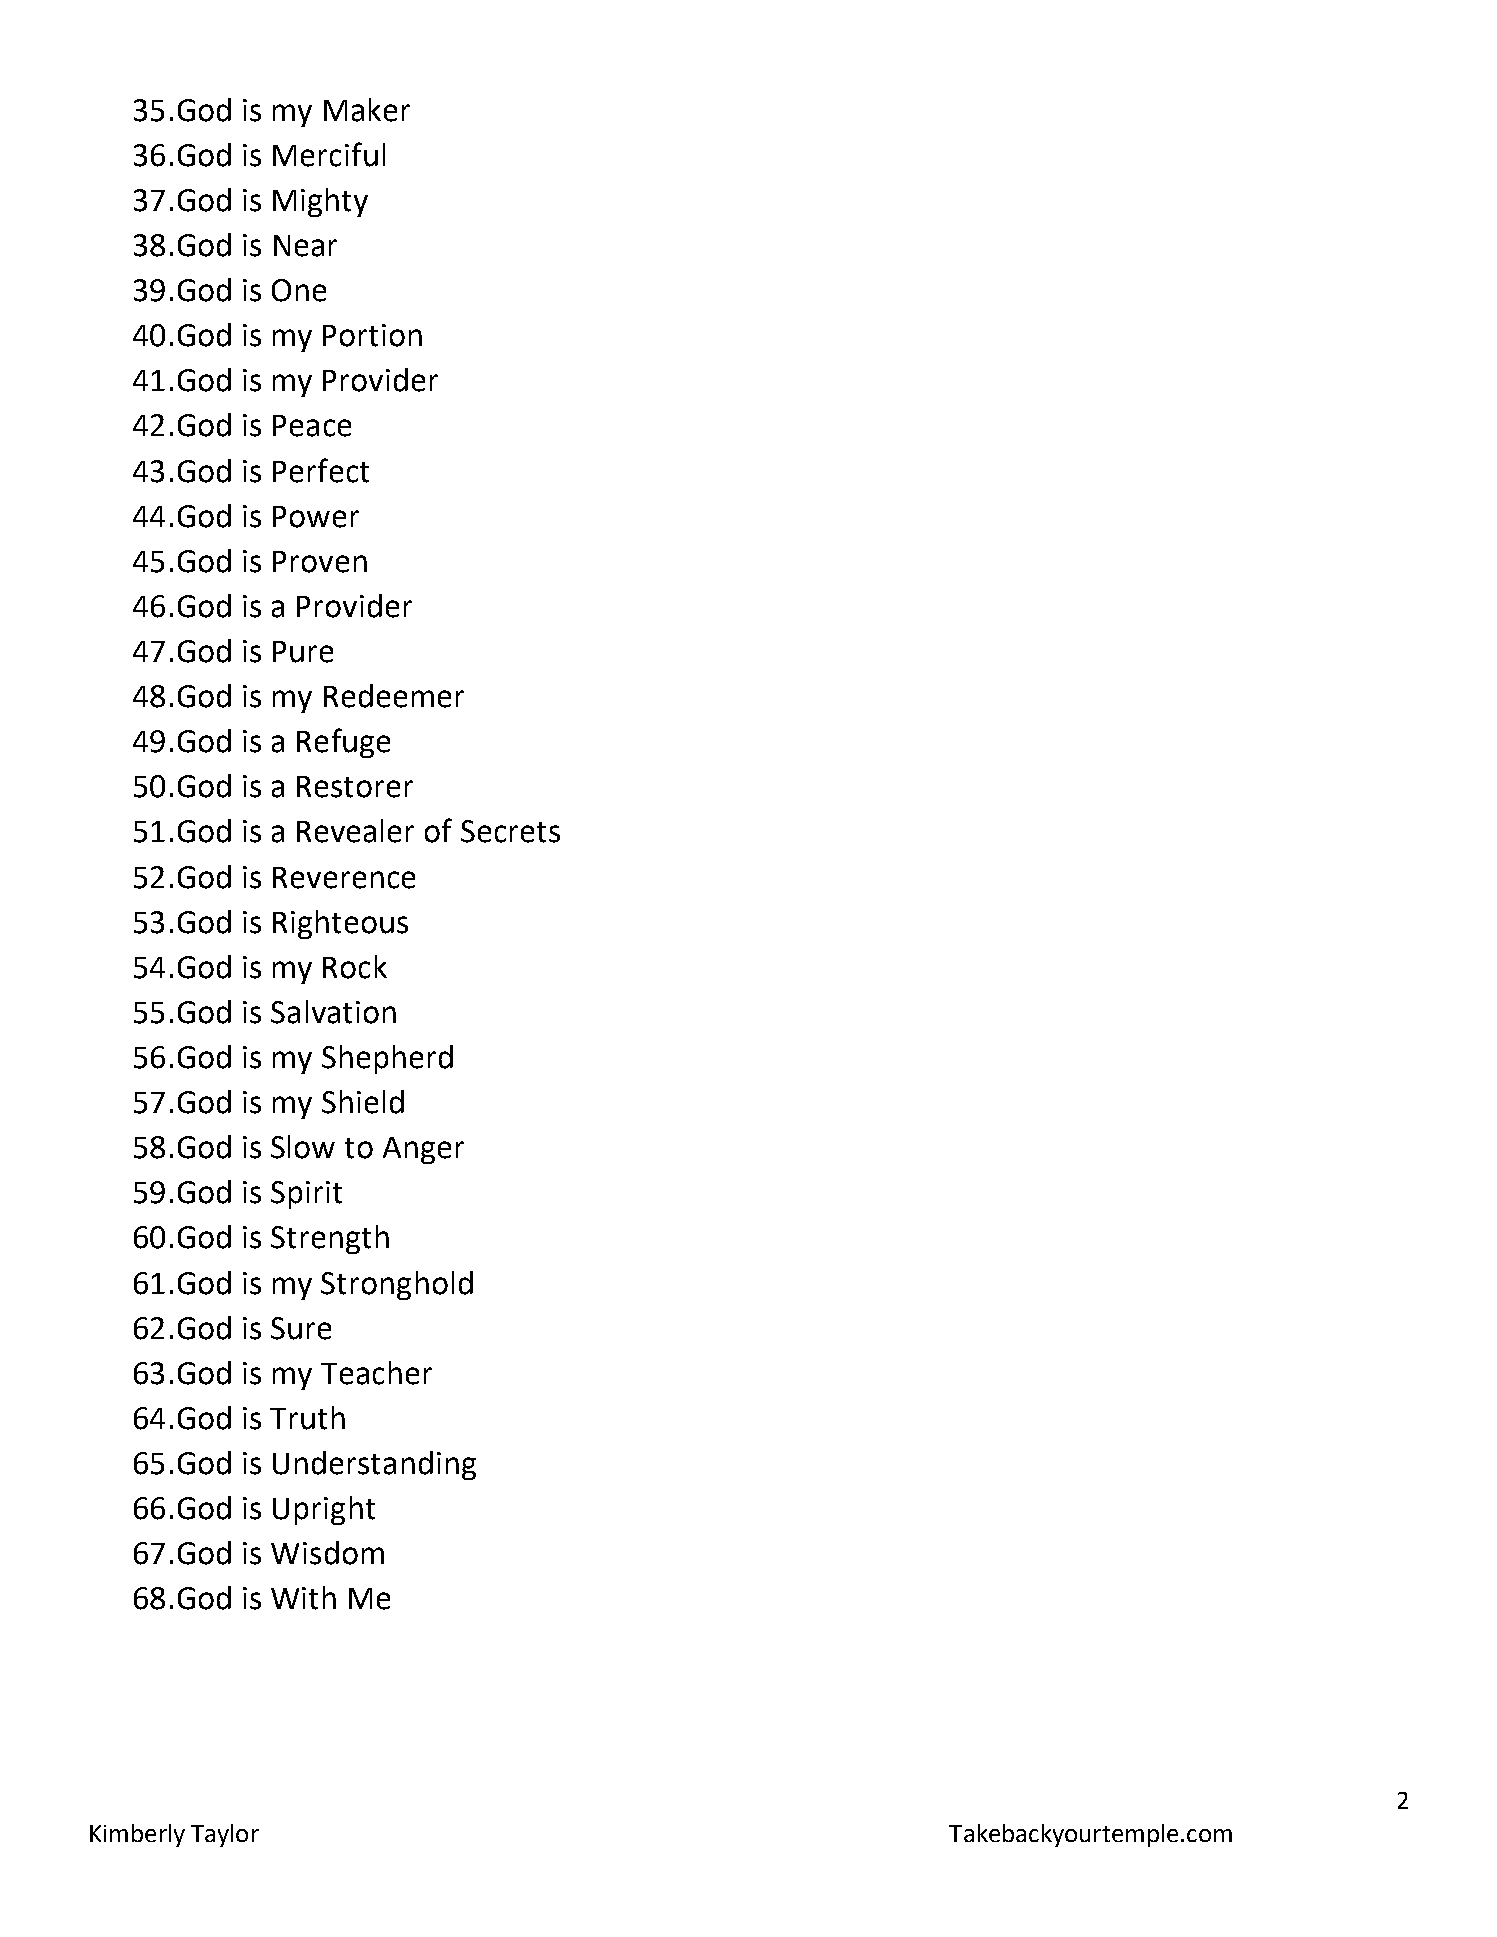 The image size is (1497, 1937). I want to click on Anger, so click(423, 1150).
